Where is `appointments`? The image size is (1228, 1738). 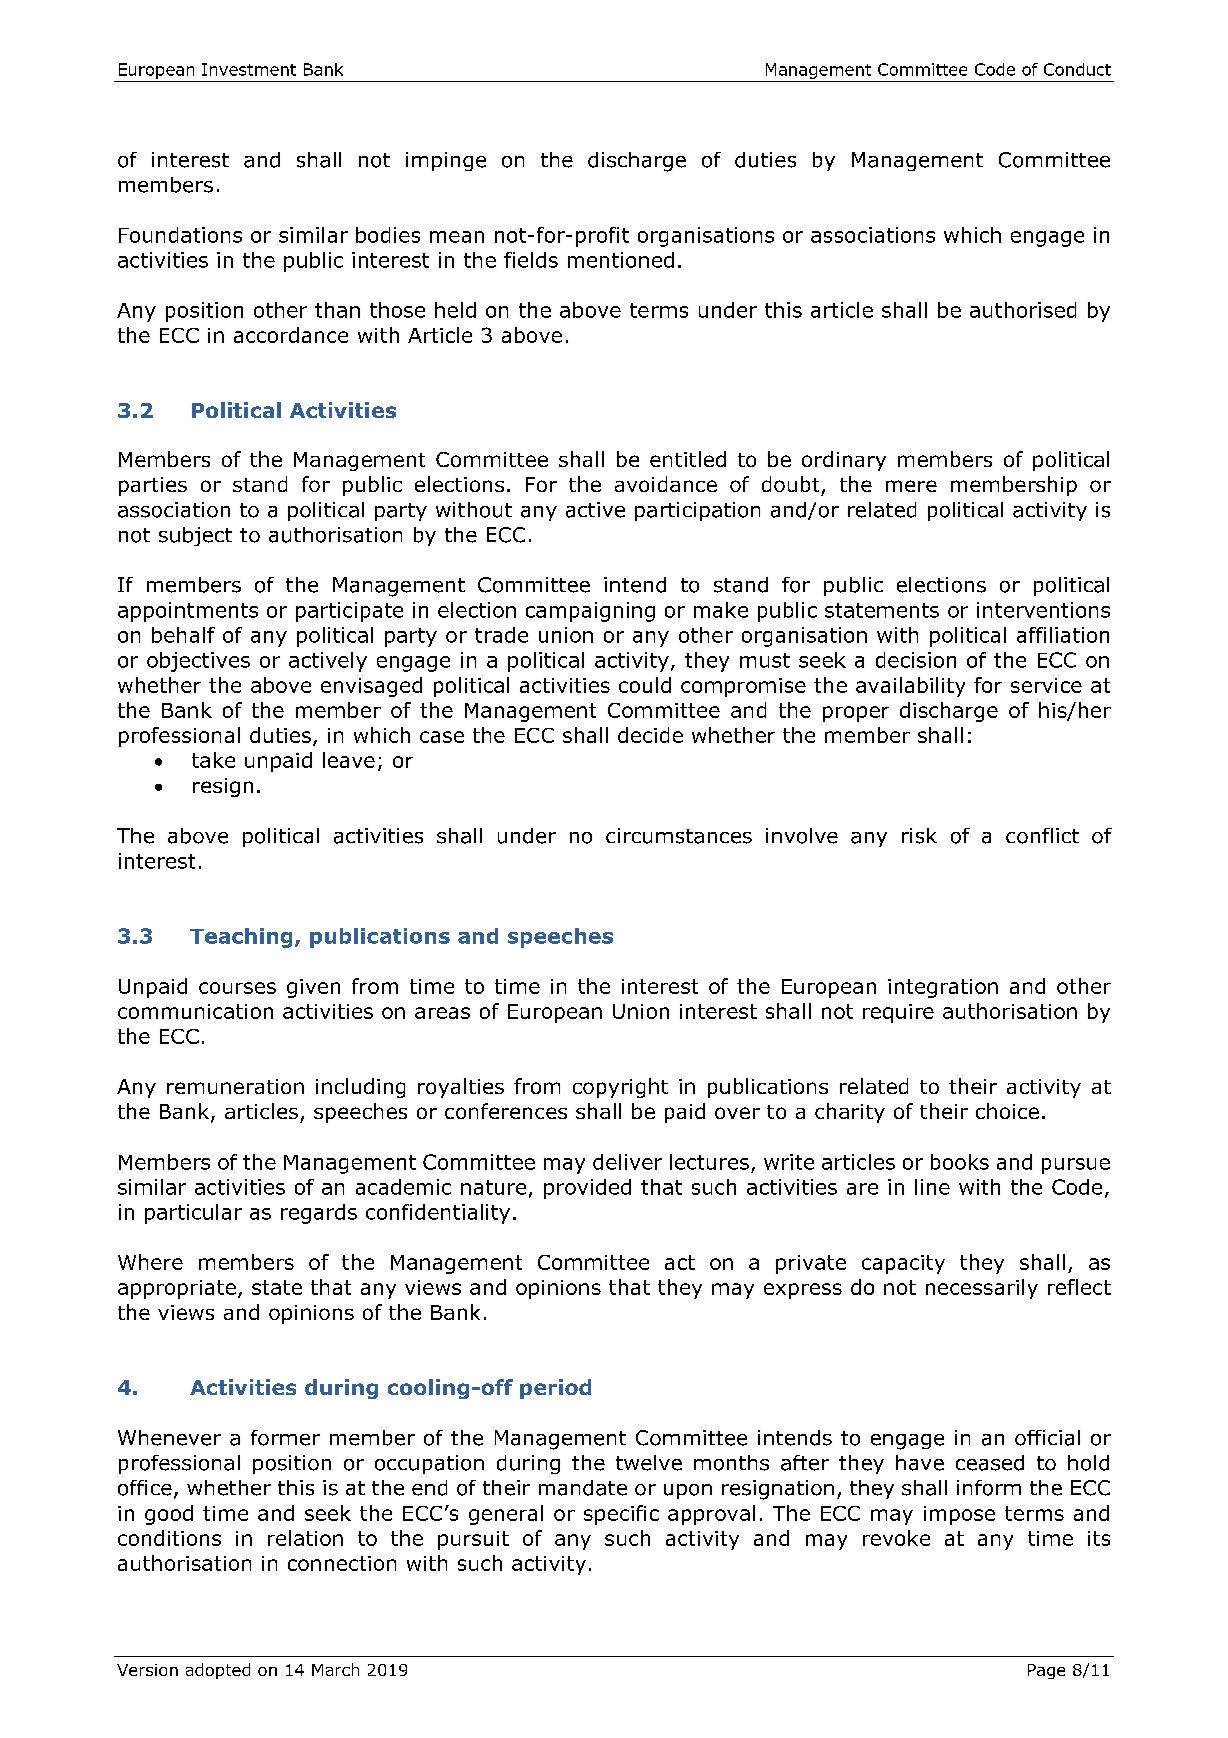 appointments is located at coordinates (188, 612).
